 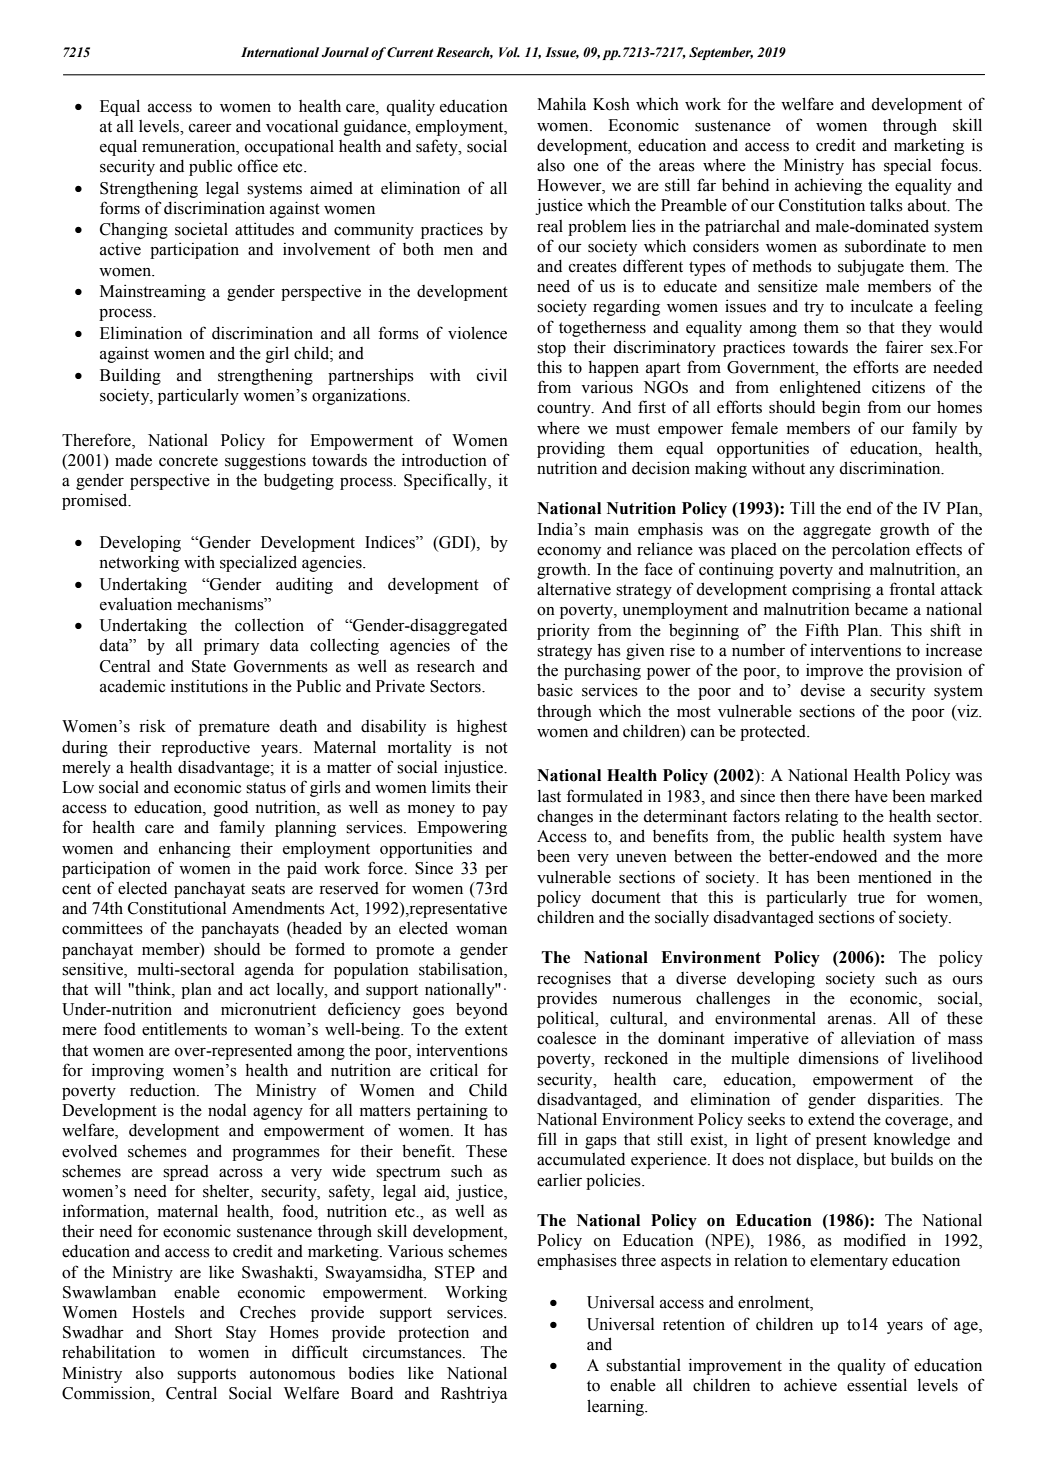 What do you see at coordinates (433, 1333) in the page?
I see `protection` at bounding box center [433, 1333].
